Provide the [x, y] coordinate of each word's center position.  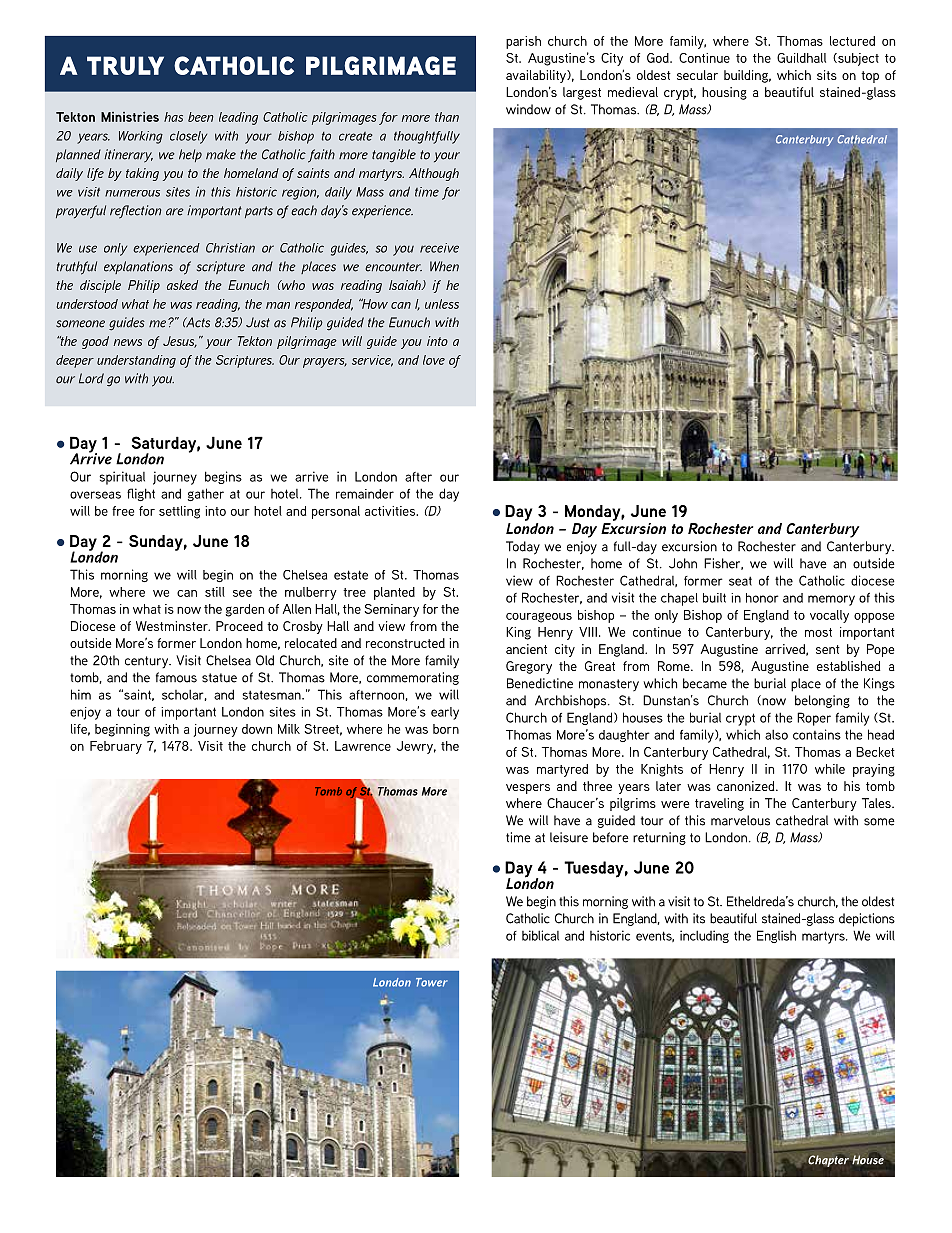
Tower [432, 982]
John [683, 563]
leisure [569, 837]
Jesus [180, 342]
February [116, 747]
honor [762, 598]
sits [827, 75]
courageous [539, 617]
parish [523, 42]
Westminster [173, 626]
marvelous [740, 820]
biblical [540, 935]
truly [125, 65]
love [434, 360]
